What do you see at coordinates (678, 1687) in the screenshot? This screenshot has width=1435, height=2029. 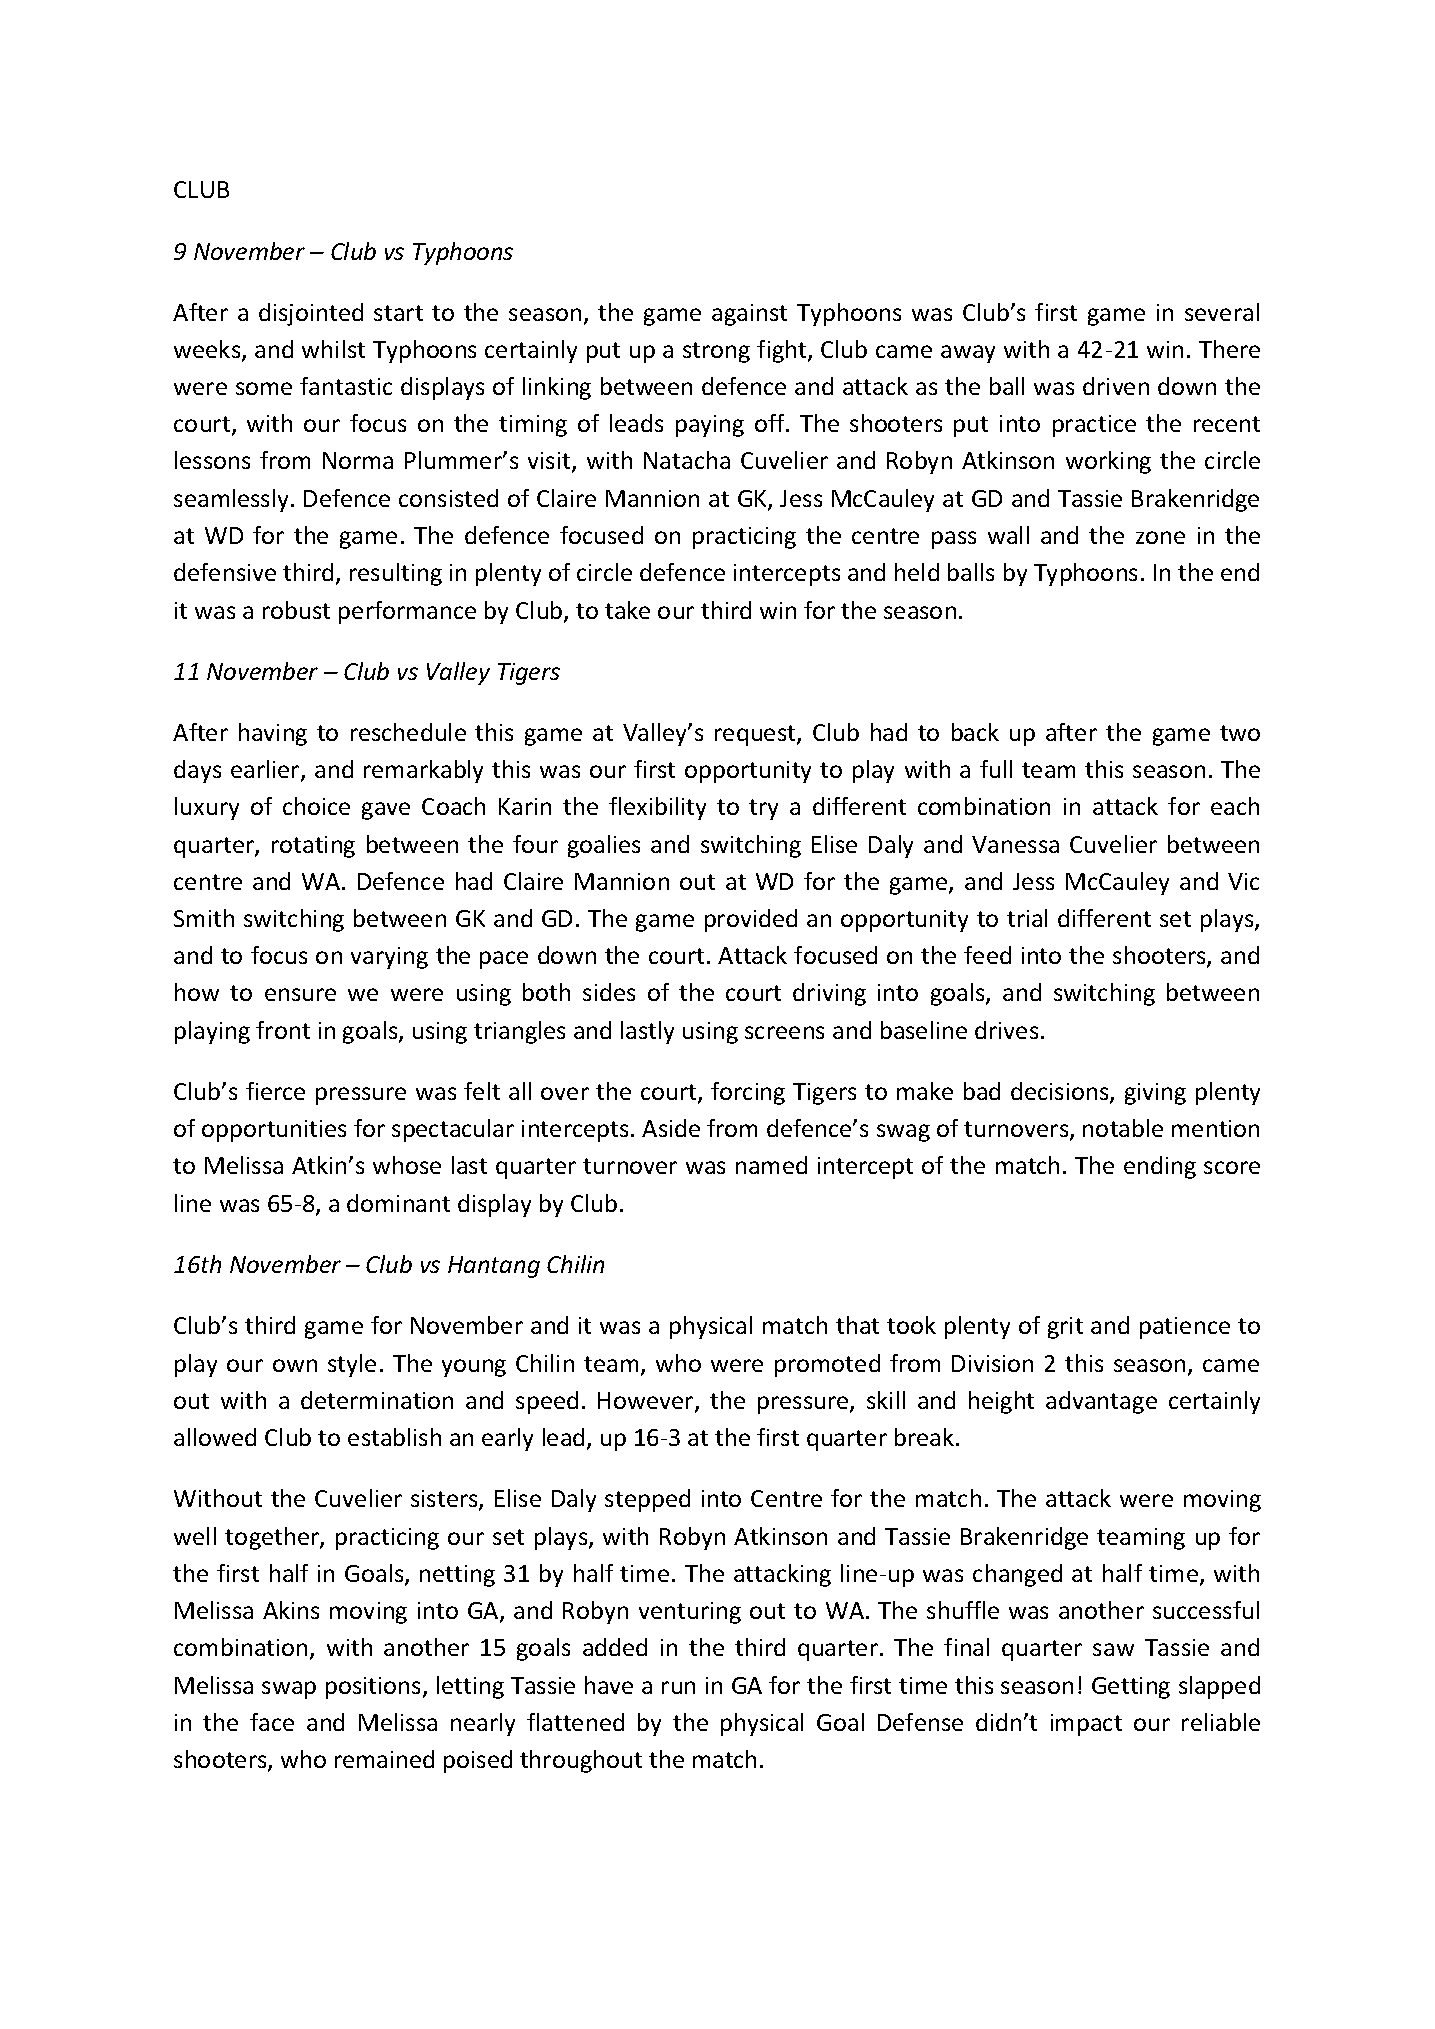 I see `run` at bounding box center [678, 1687].
